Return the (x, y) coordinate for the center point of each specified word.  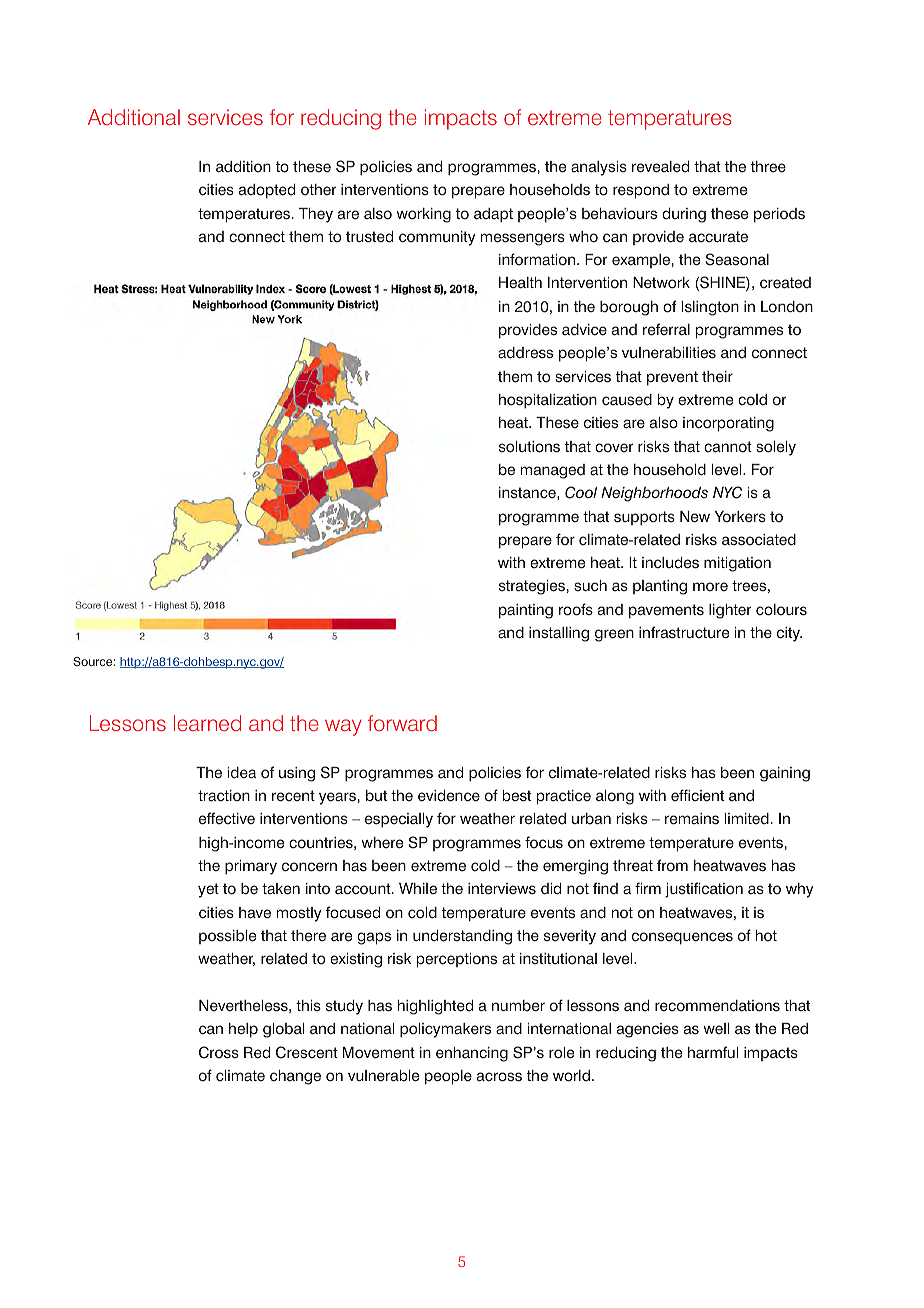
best (517, 796)
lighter (730, 611)
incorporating (728, 424)
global (283, 1030)
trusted (369, 237)
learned (207, 723)
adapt (493, 215)
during (684, 215)
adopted (267, 191)
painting (526, 611)
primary (251, 867)
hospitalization (548, 401)
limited (747, 819)
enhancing (472, 1054)
